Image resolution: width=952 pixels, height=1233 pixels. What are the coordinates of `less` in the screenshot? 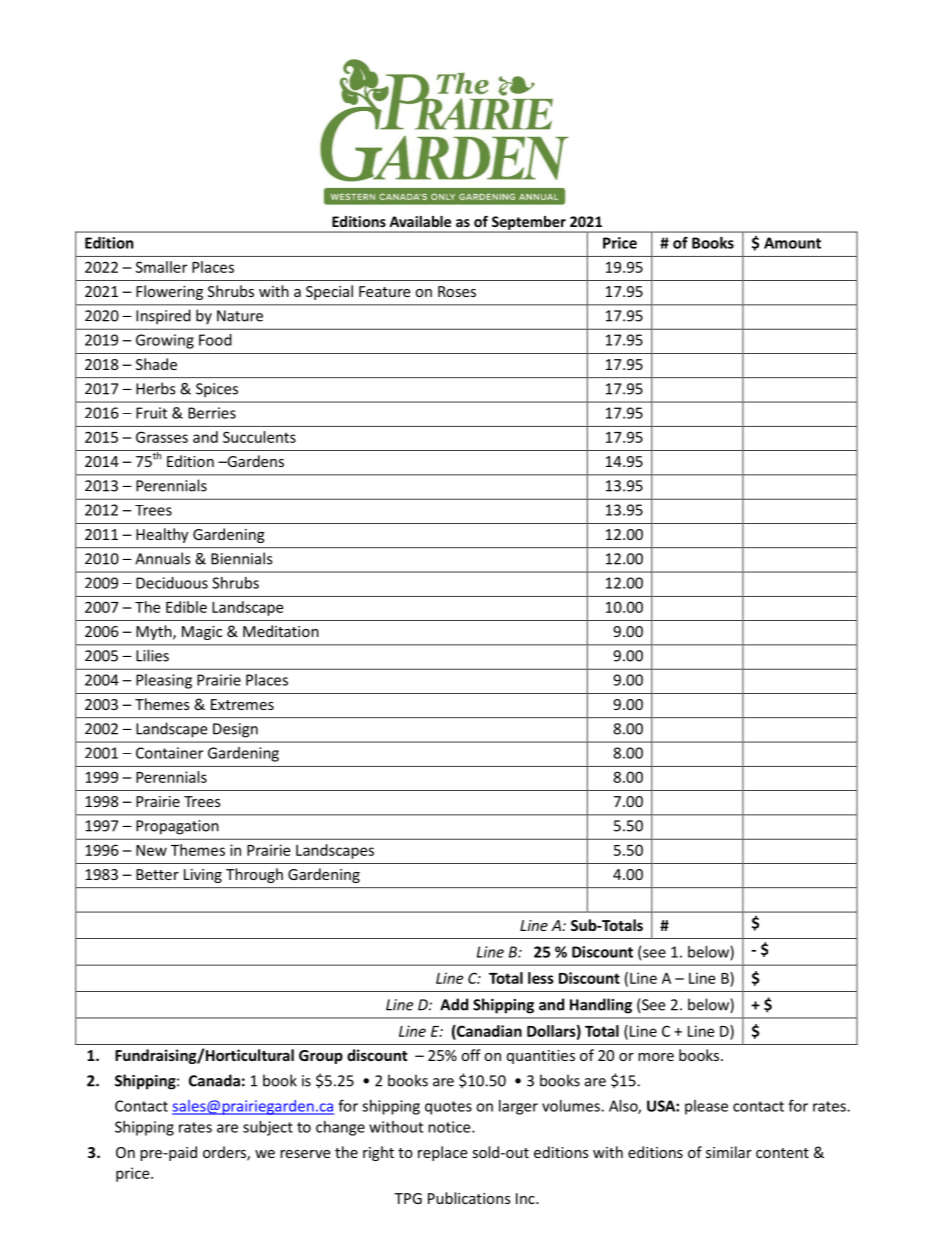 It's located at (541, 978).
